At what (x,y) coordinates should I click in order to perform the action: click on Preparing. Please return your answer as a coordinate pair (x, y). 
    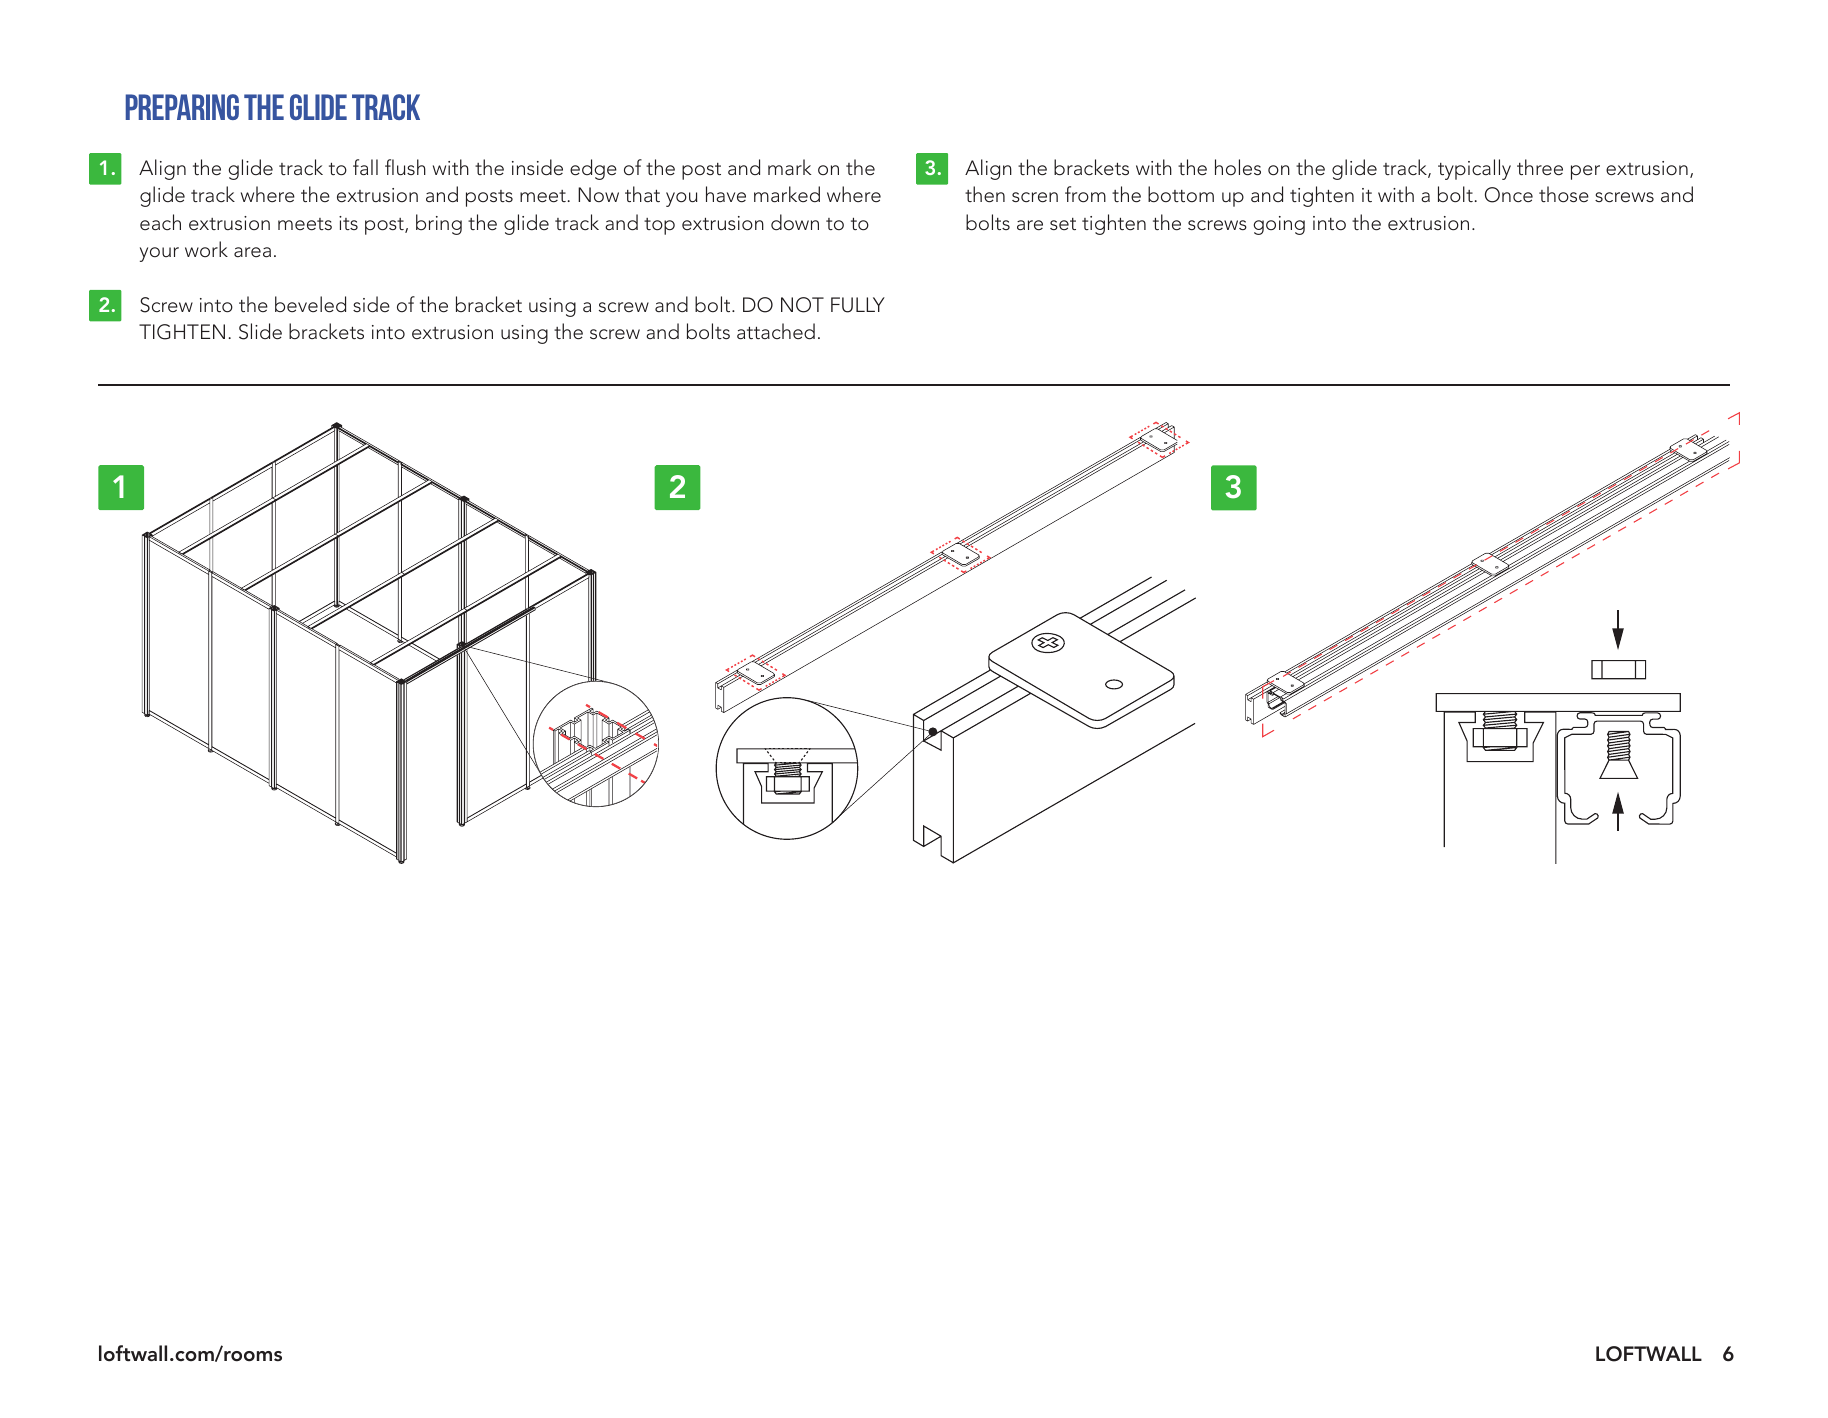
    Looking at the image, I should click on (182, 107).
